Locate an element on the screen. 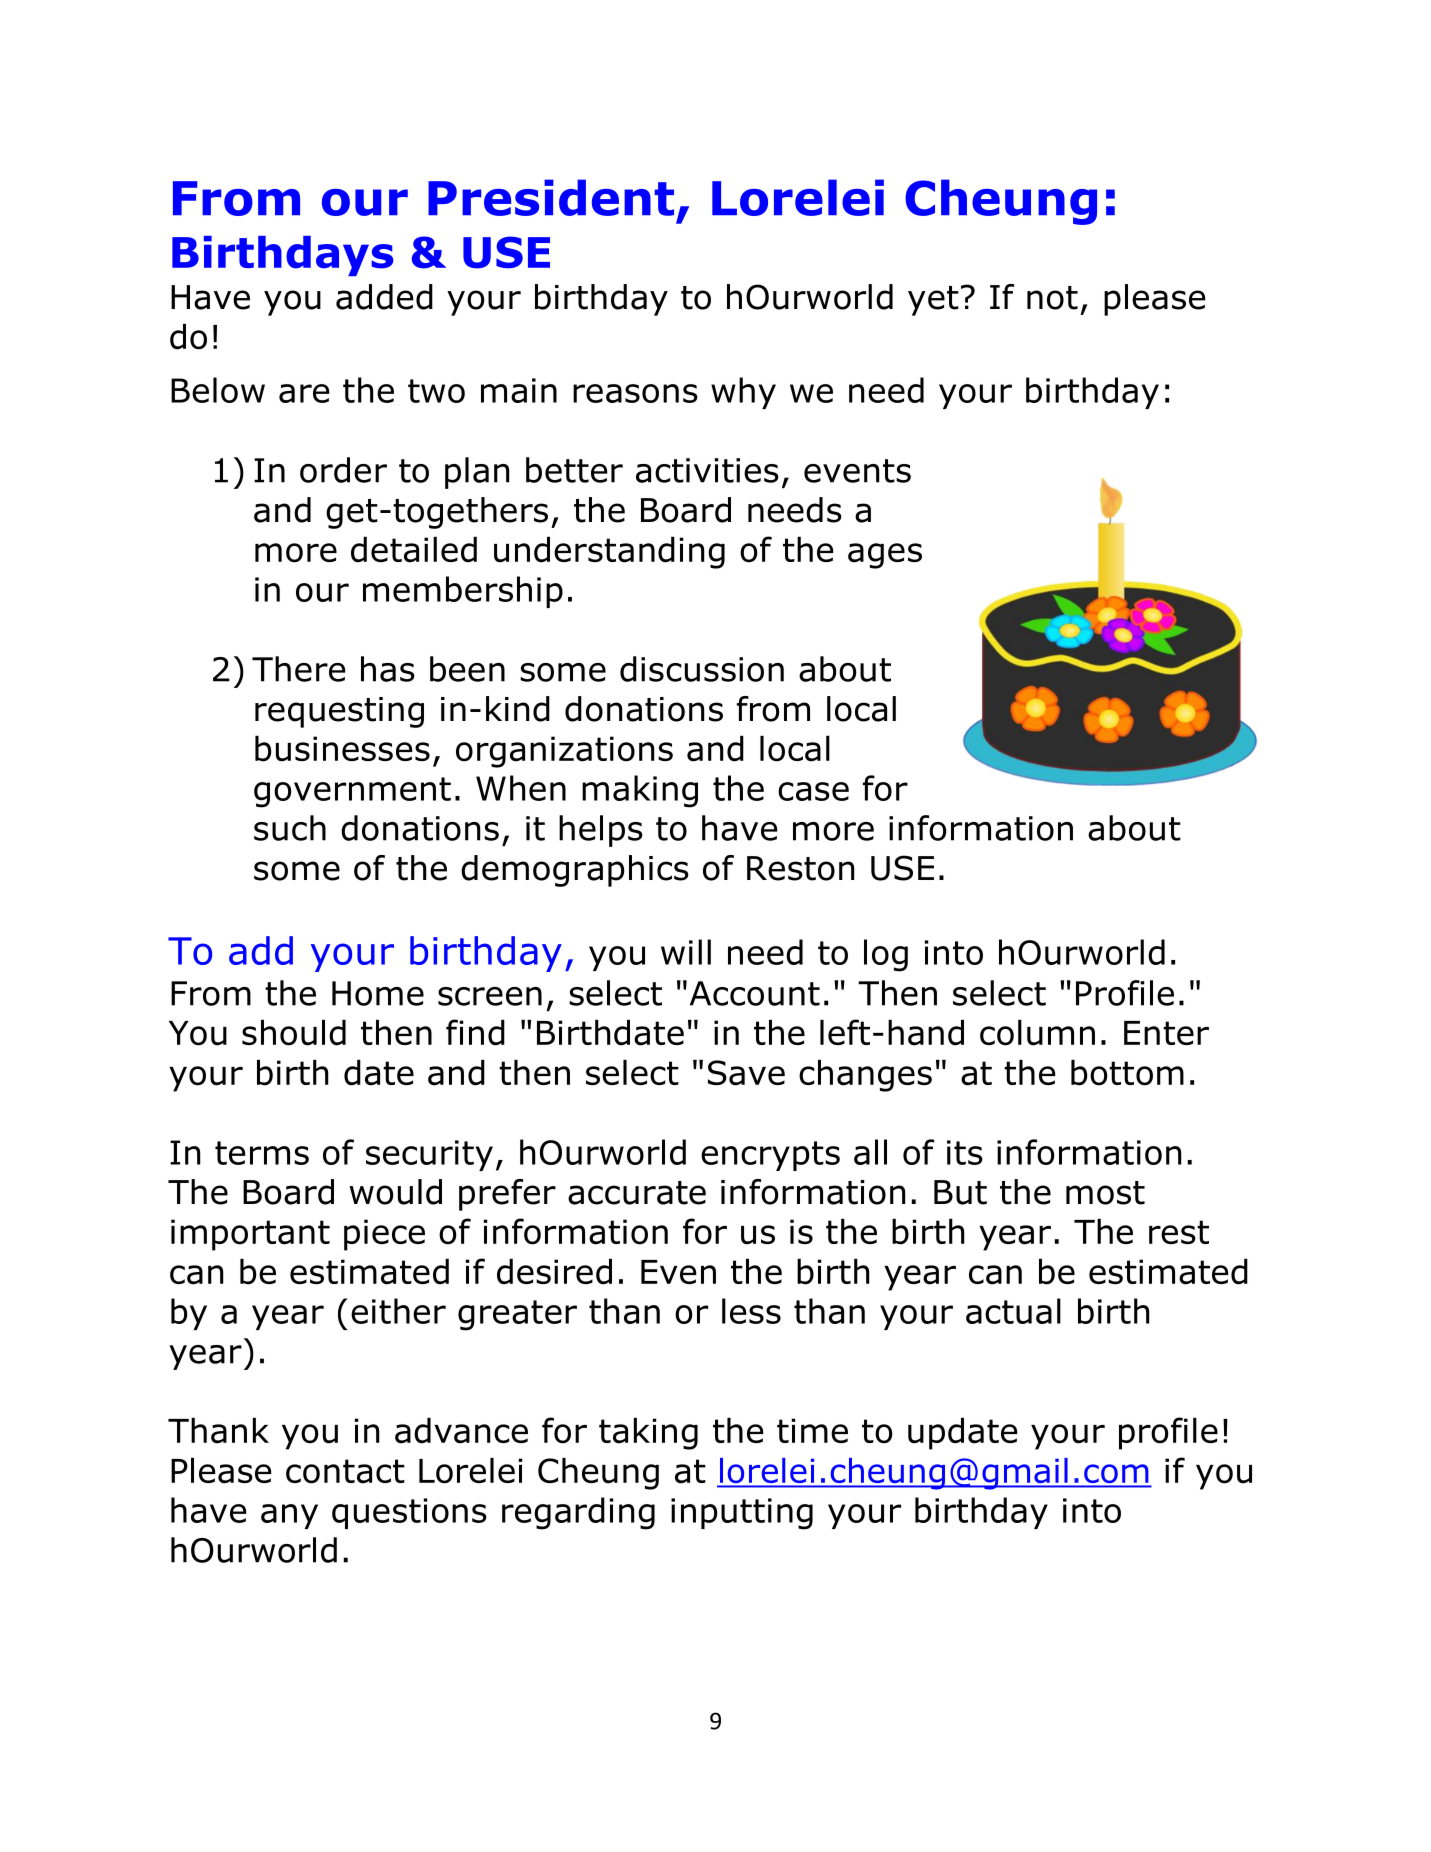  President is located at coordinates (551, 197).
